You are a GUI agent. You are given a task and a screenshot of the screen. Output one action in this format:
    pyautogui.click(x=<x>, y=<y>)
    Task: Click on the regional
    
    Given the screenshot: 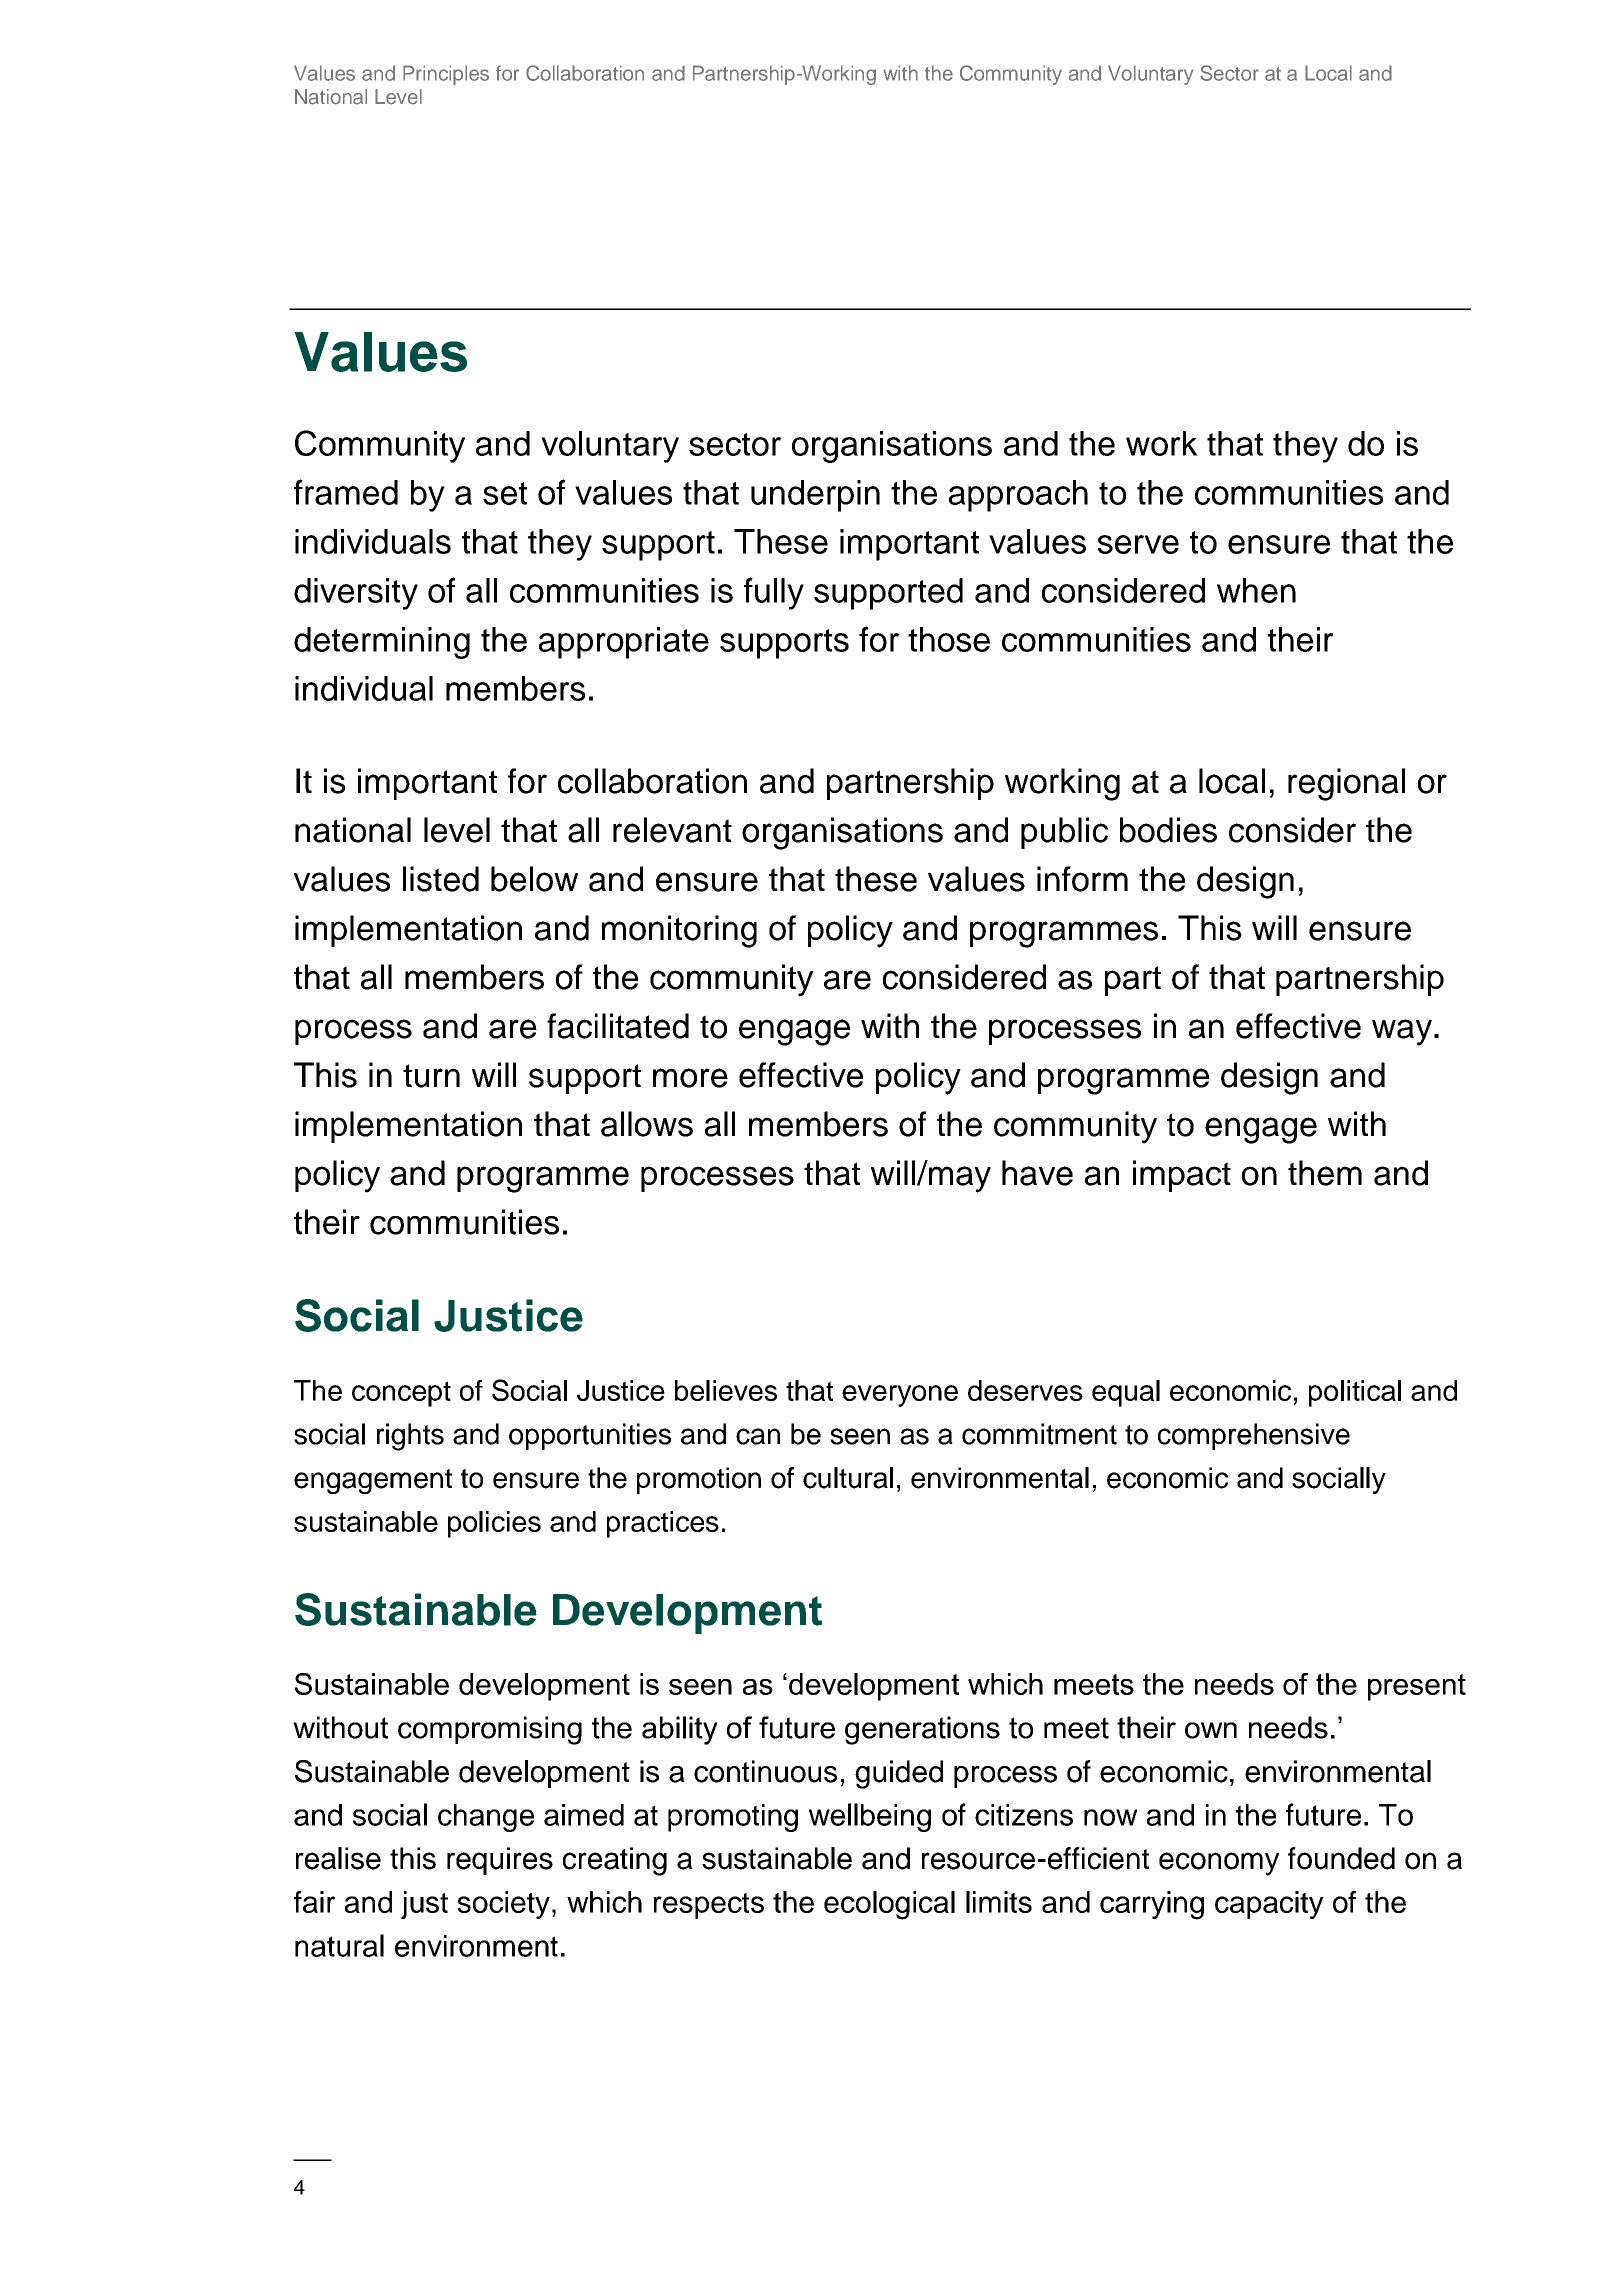 What is the action you would take?
    pyautogui.click(x=1346, y=784)
